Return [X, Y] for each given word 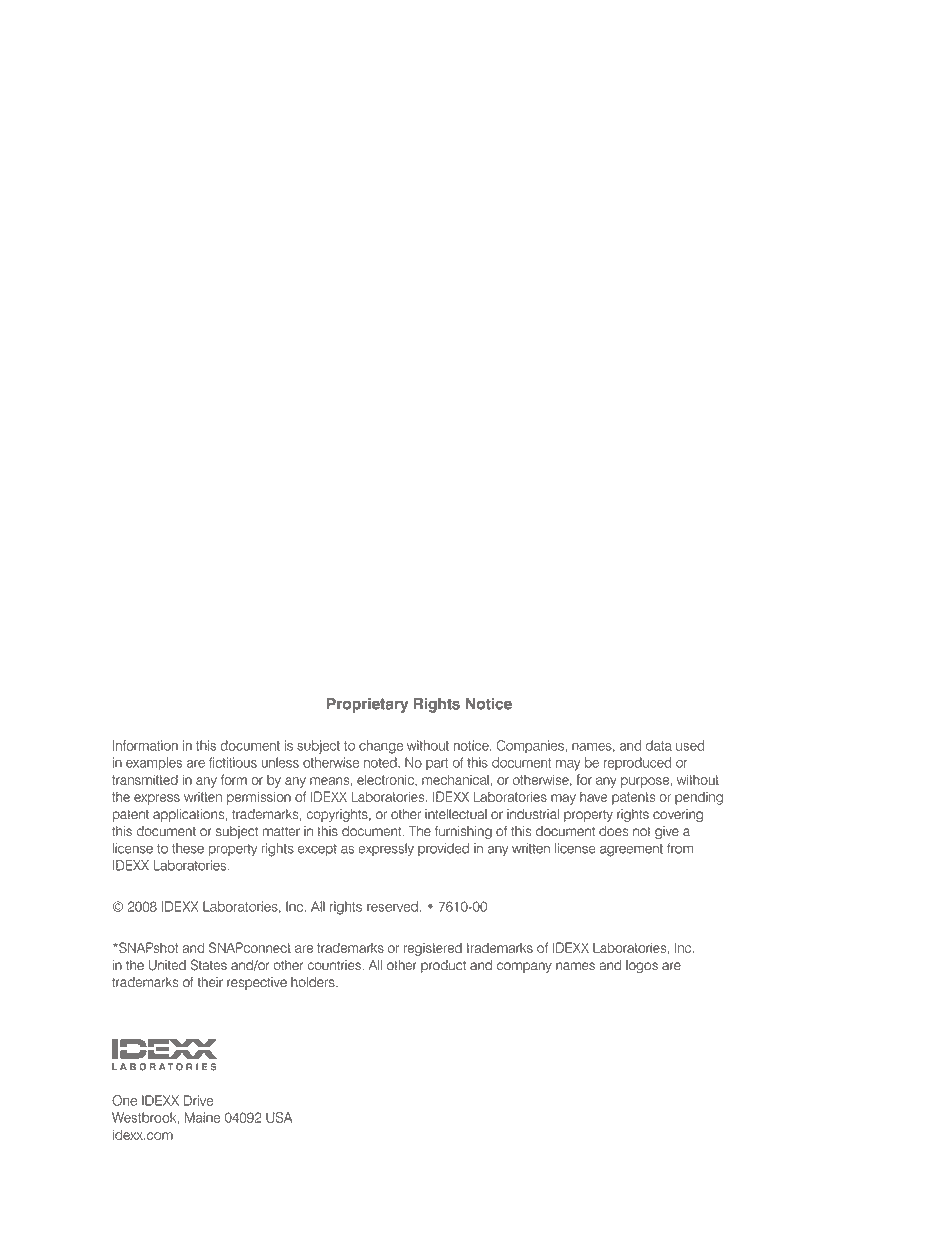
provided [443, 849]
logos [642, 966]
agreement [631, 850]
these [188, 848]
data [659, 745]
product [443, 966]
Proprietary [367, 705]
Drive [198, 1100]
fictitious [233, 762]
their [210, 982]
